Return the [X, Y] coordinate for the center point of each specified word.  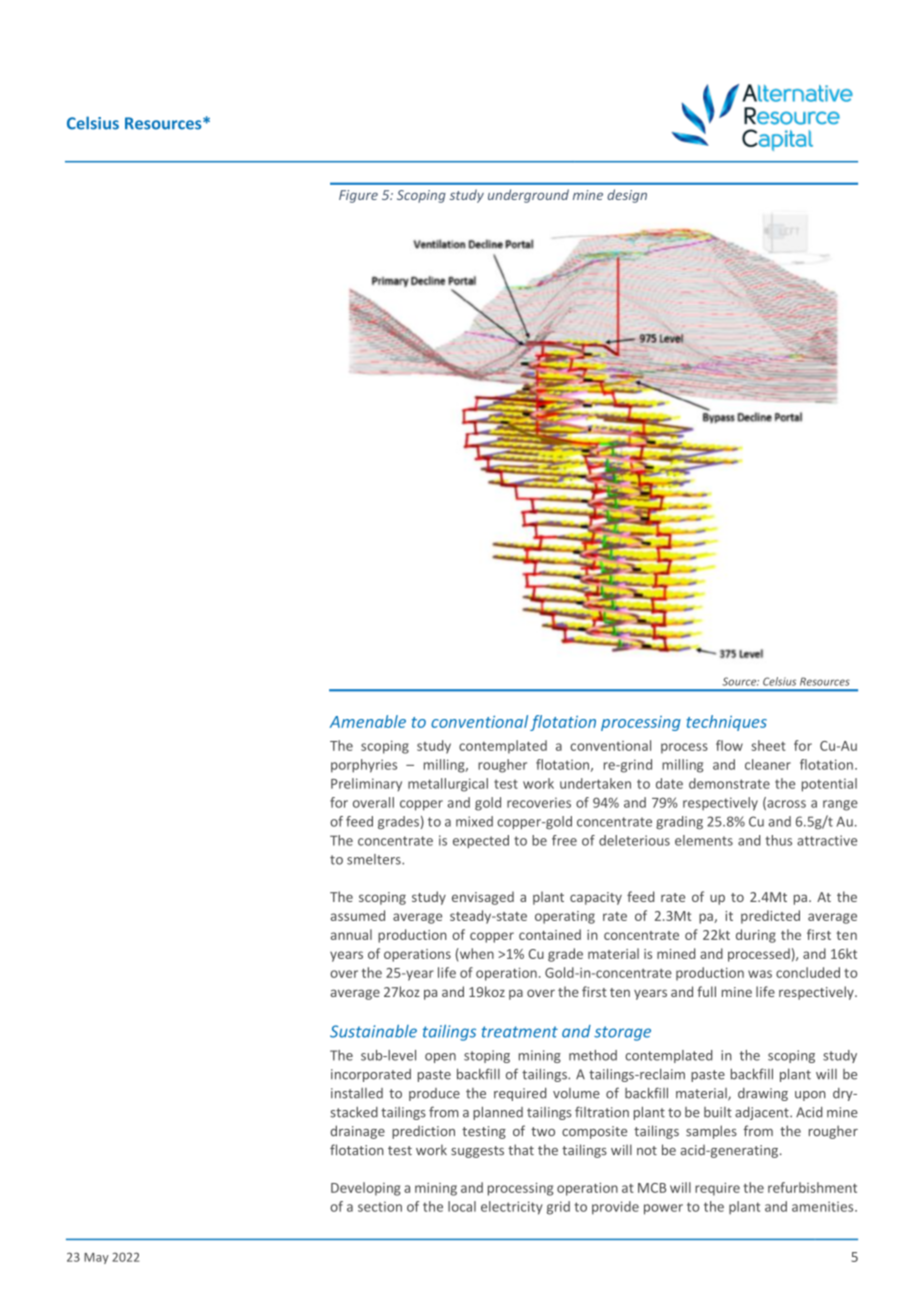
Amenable [368, 721]
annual [351, 934]
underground [528, 196]
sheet [768, 745]
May [96, 1258]
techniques [726, 723]
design [627, 196]
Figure [358, 196]
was [760, 974]
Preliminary [366, 785]
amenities [824, 1206]
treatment [520, 1032]
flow [729, 745]
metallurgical [448, 785]
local [462, 1206]
